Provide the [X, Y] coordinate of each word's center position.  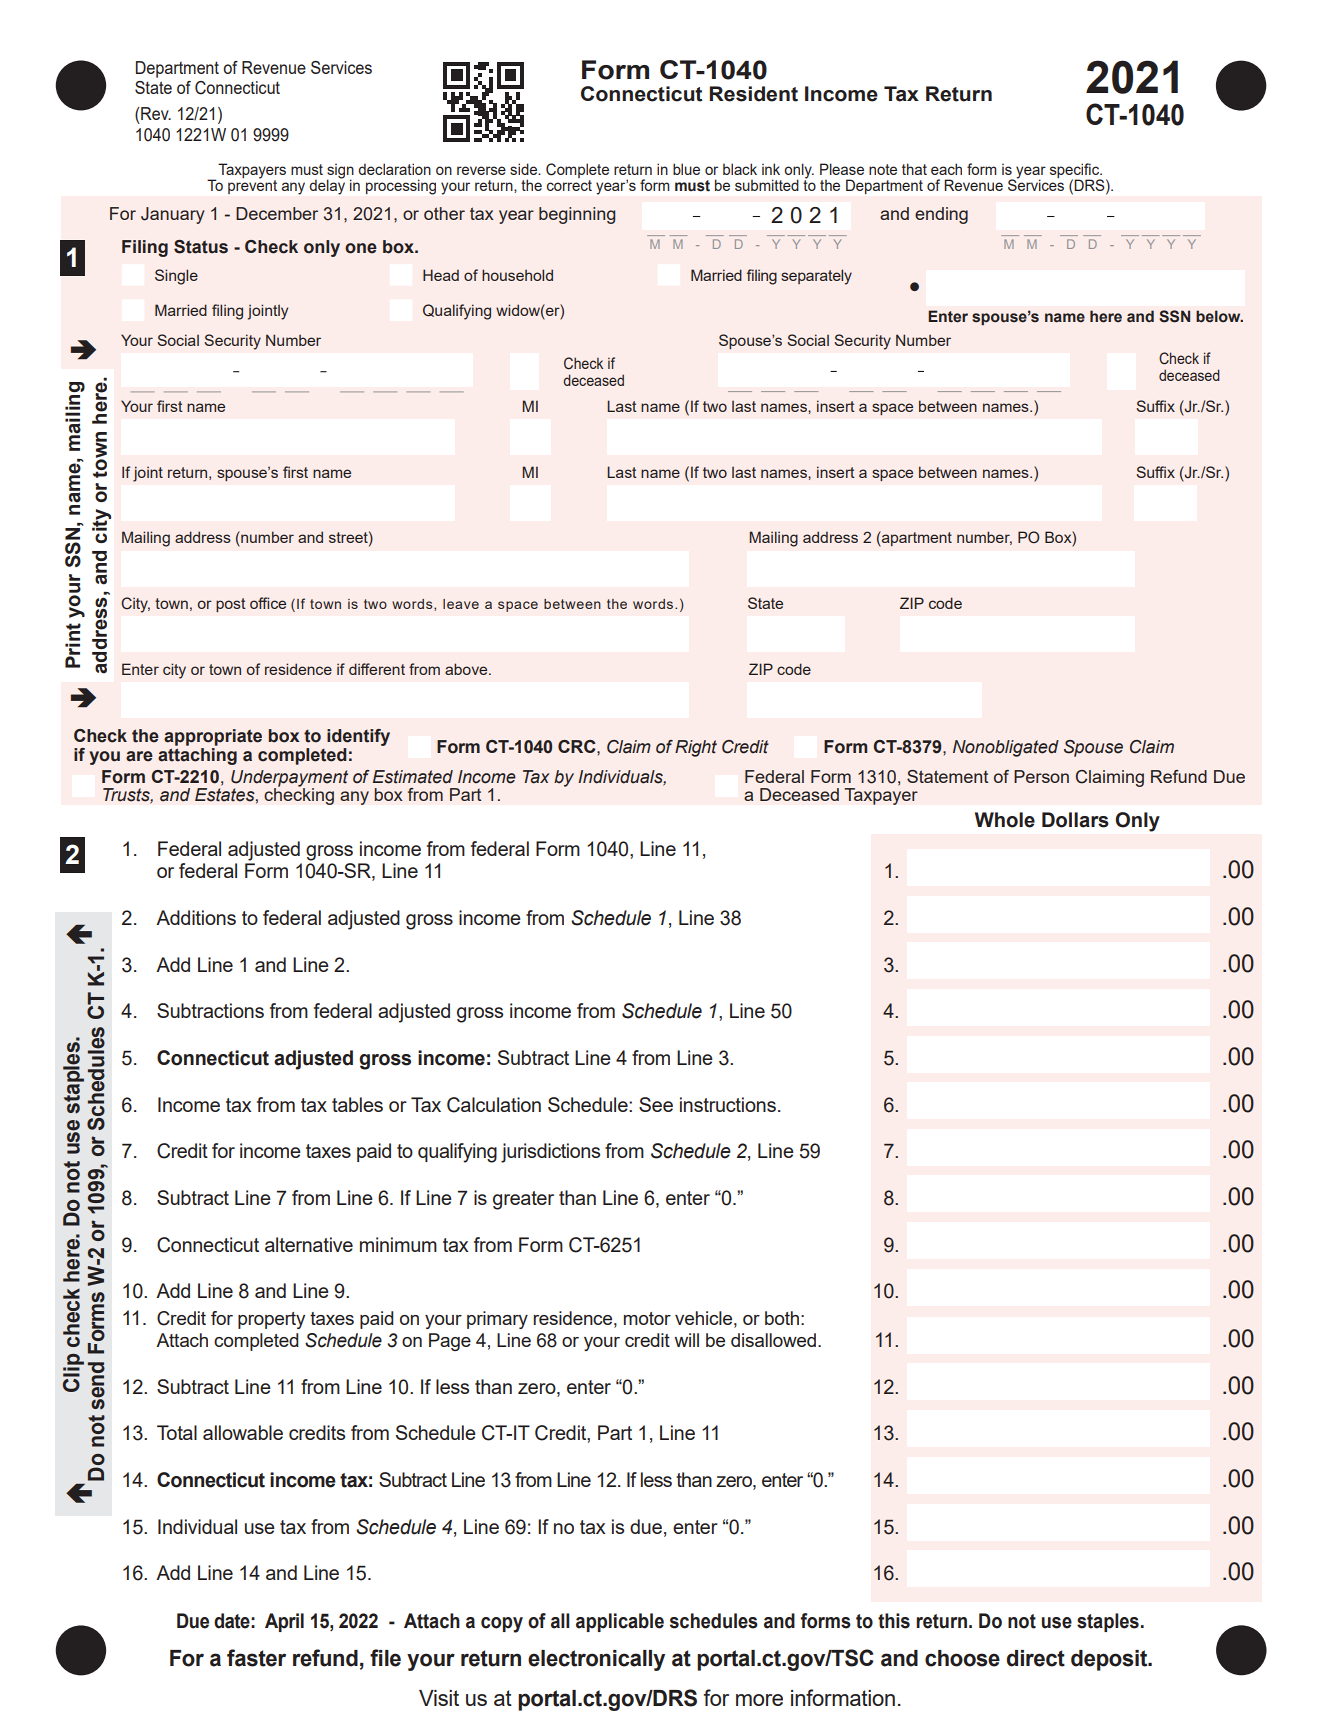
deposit [1110, 1660]
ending [941, 215]
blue [686, 169]
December [277, 213]
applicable [620, 1622]
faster [256, 1658]
